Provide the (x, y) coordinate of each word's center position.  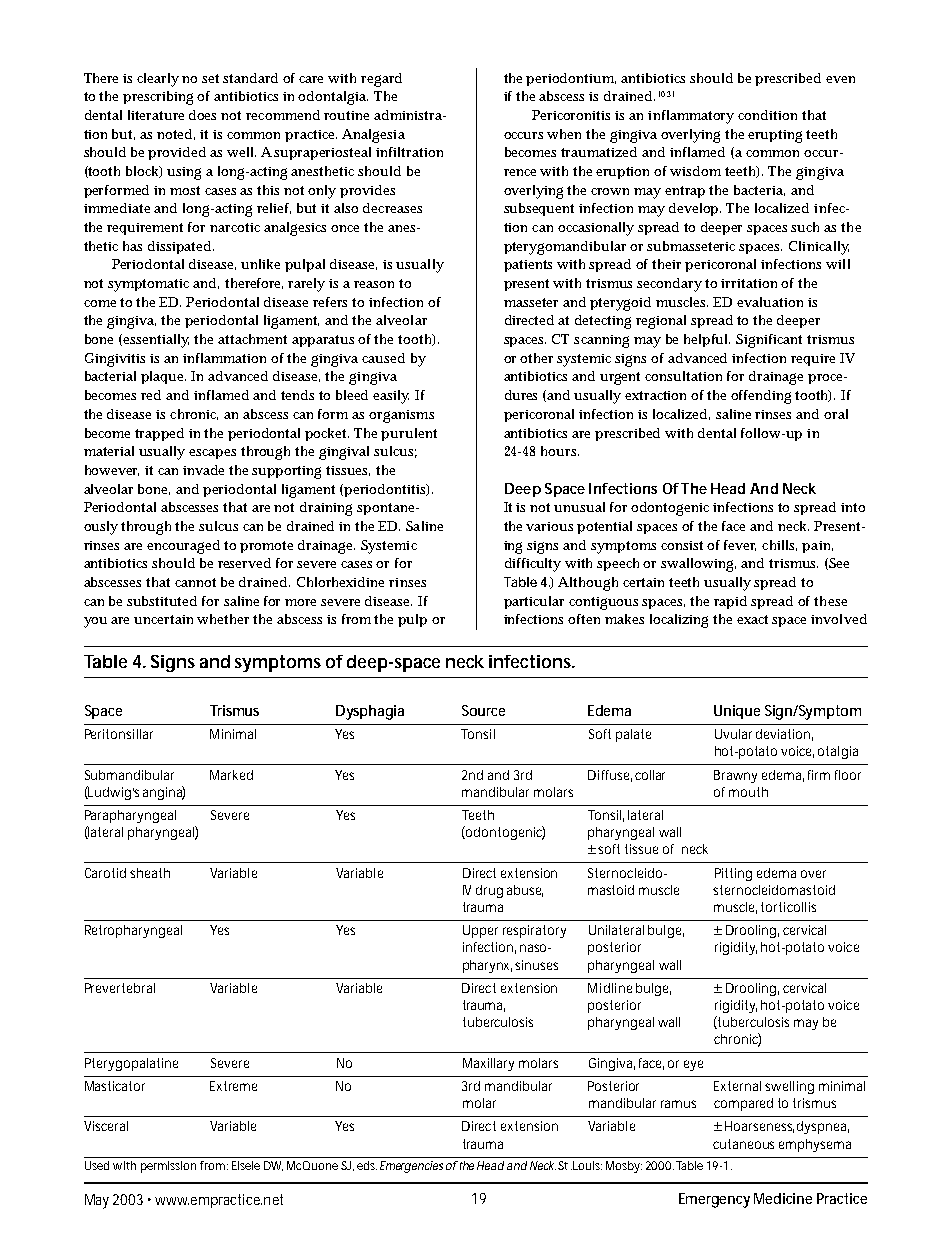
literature (156, 115)
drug (489, 891)
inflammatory (691, 117)
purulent (409, 434)
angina (164, 793)
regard (381, 80)
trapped (159, 434)
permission (168, 1167)
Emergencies (411, 1167)
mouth (748, 792)
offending (761, 397)
